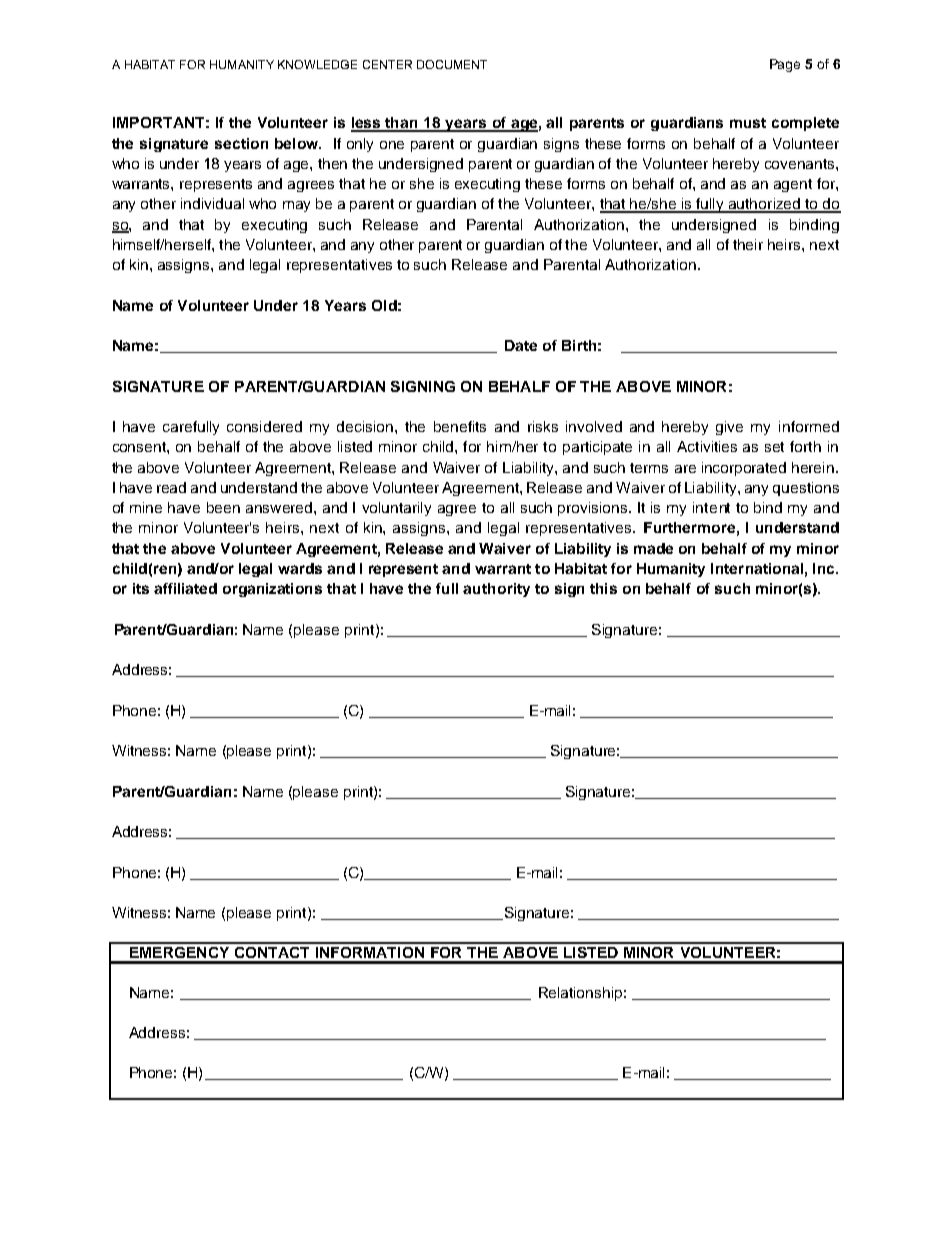 Image resolution: width=952 pixels, height=1233 pixels. Describe the element at coordinates (296, 206) in the screenshot. I see `may` at that location.
